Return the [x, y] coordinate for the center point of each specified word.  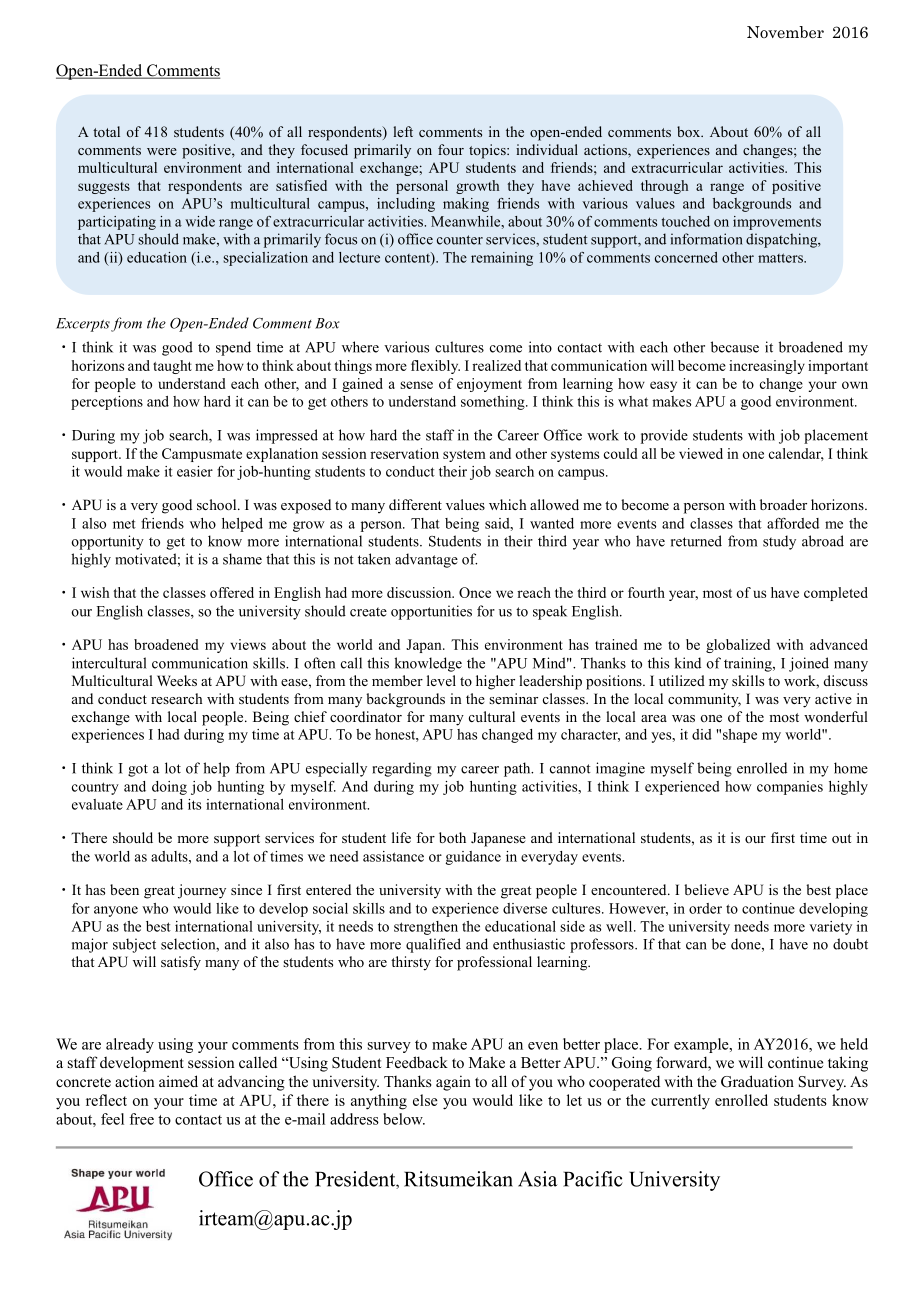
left [403, 131]
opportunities [431, 612]
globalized [738, 646]
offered [232, 592]
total [106, 131]
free [141, 1119]
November [785, 32]
